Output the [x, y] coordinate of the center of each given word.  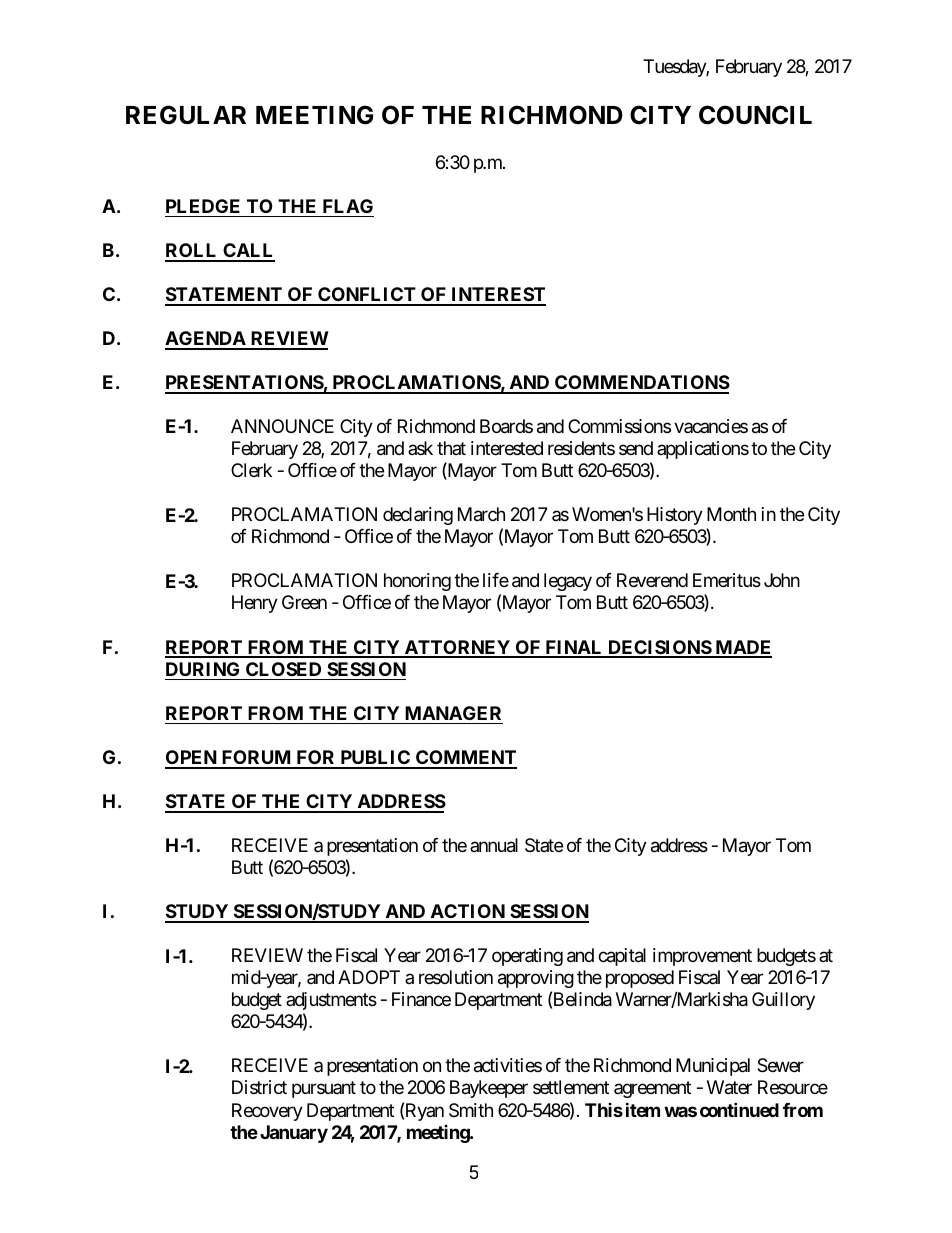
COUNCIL [755, 115]
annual [494, 845]
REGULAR [186, 115]
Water [729, 1087]
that [451, 448]
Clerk [251, 470]
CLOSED [283, 669]
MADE [742, 648]
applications [703, 450]
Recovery [267, 1112]
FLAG [348, 206]
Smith [471, 1110]
